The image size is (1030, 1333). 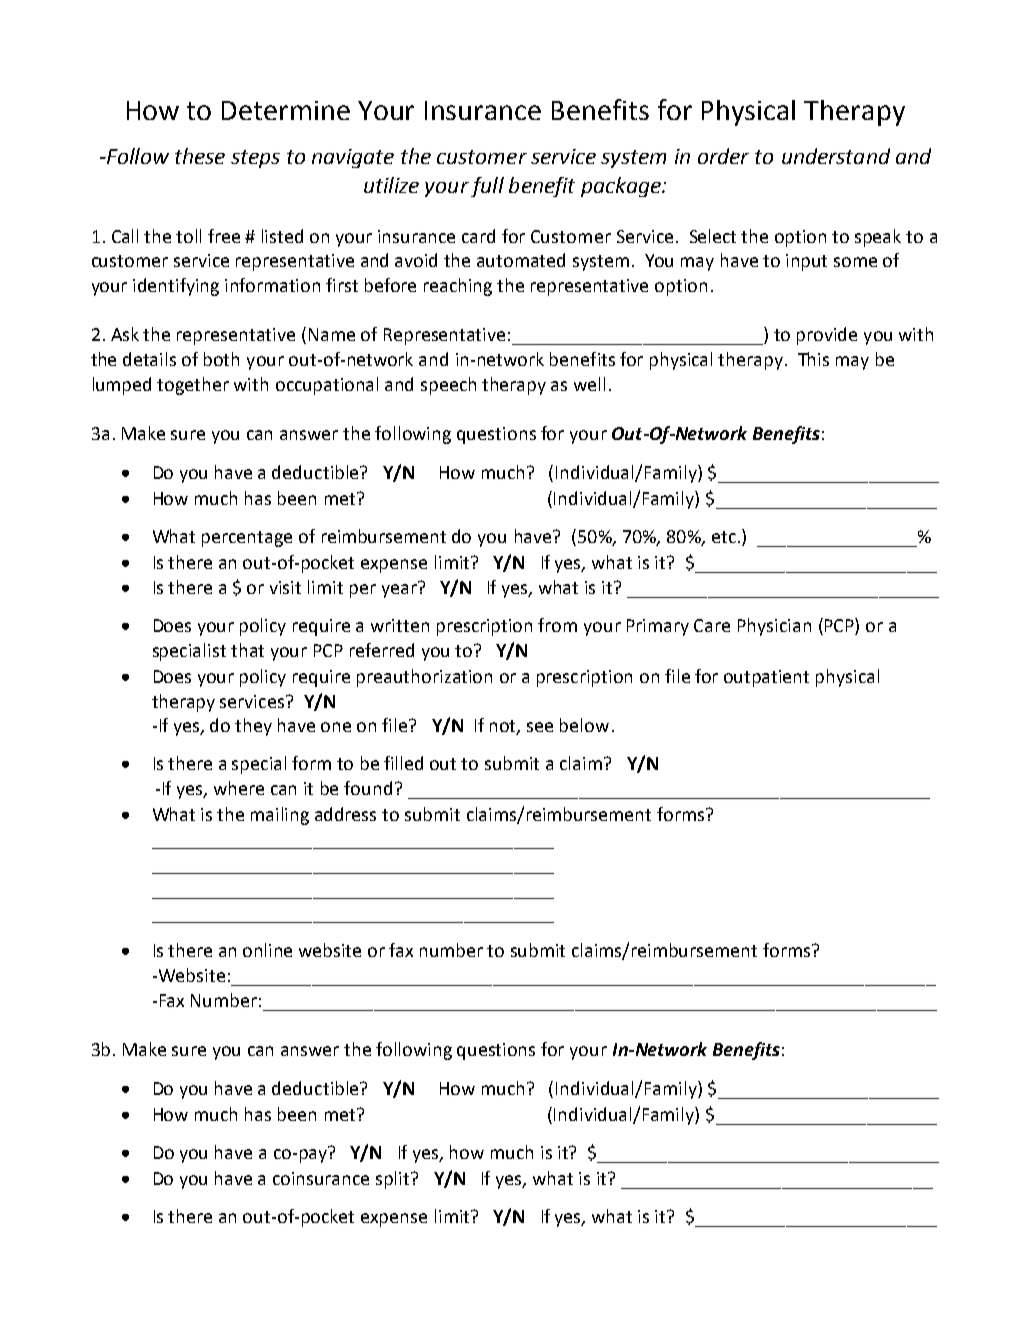 What do you see at coordinates (448, 386) in the document?
I see `speech` at bounding box center [448, 386].
